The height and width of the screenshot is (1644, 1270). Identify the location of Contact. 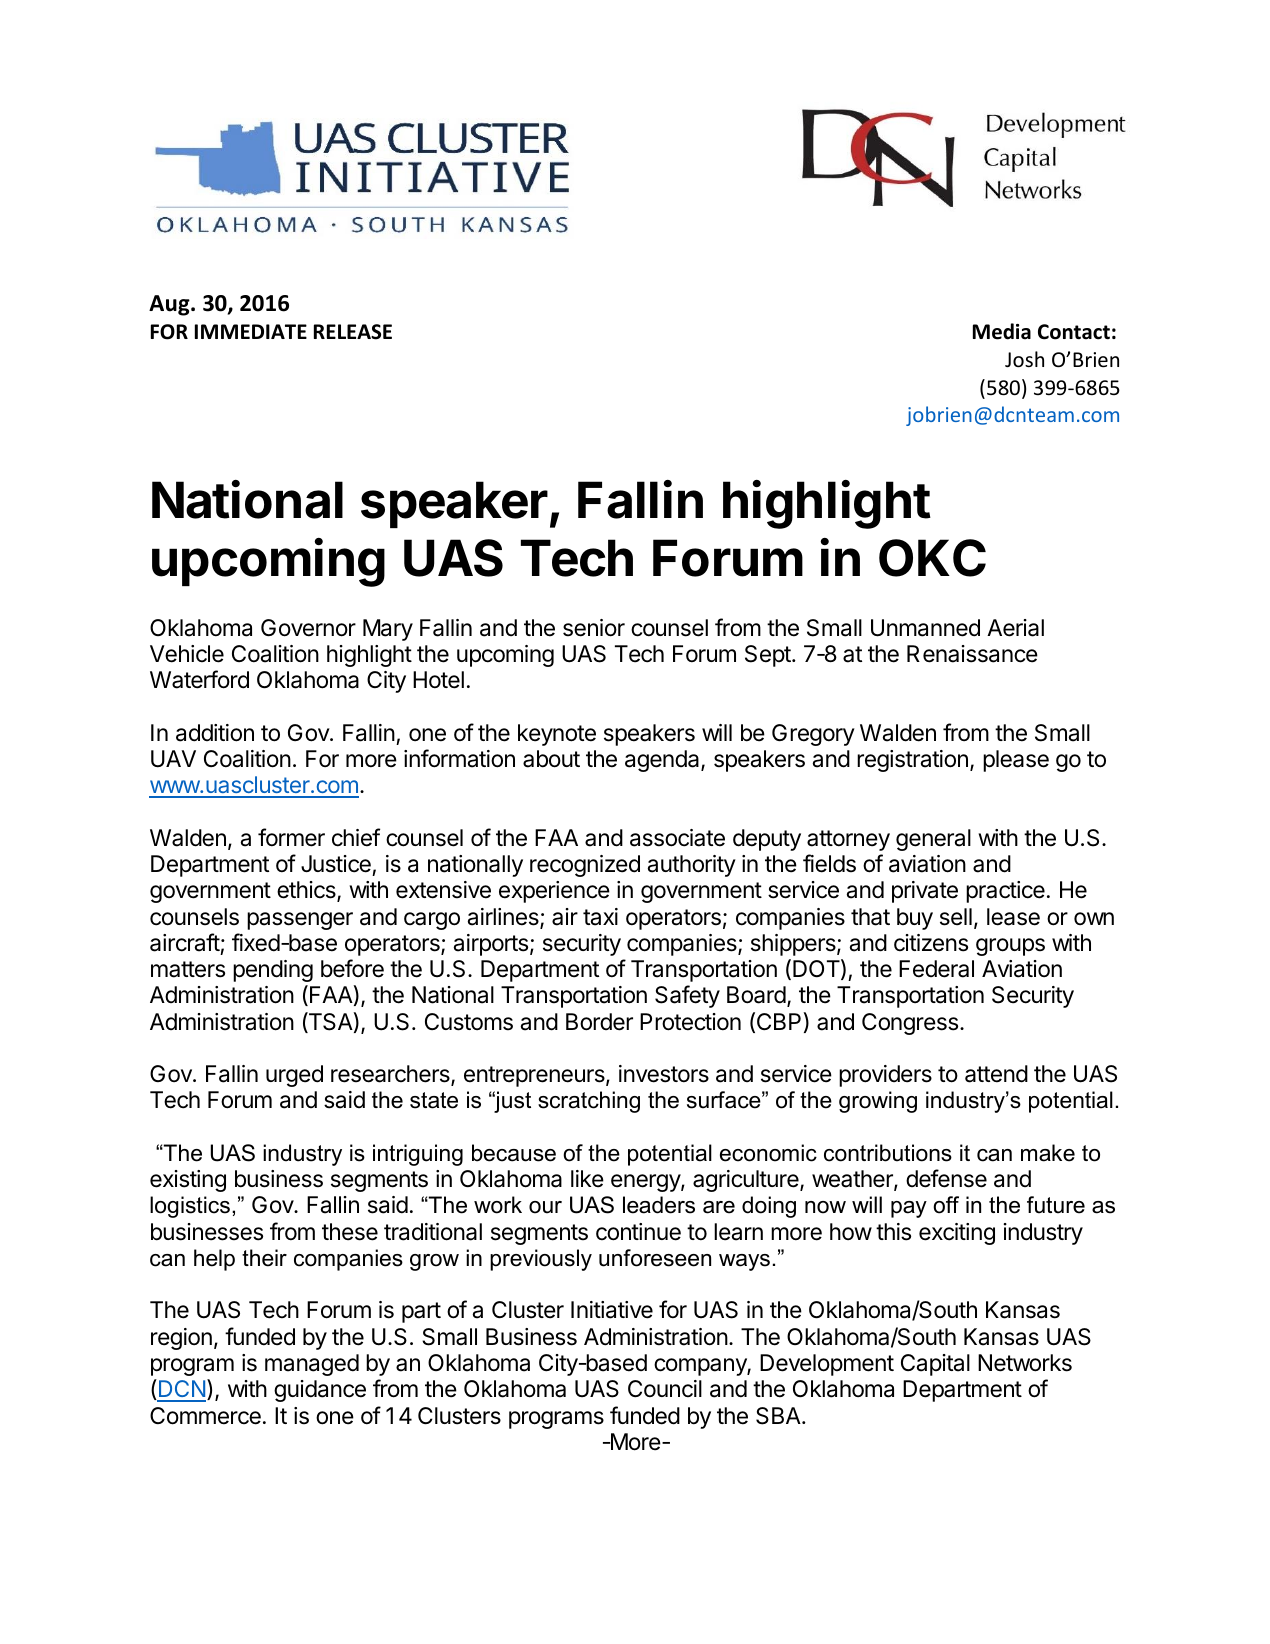
(1074, 332).
